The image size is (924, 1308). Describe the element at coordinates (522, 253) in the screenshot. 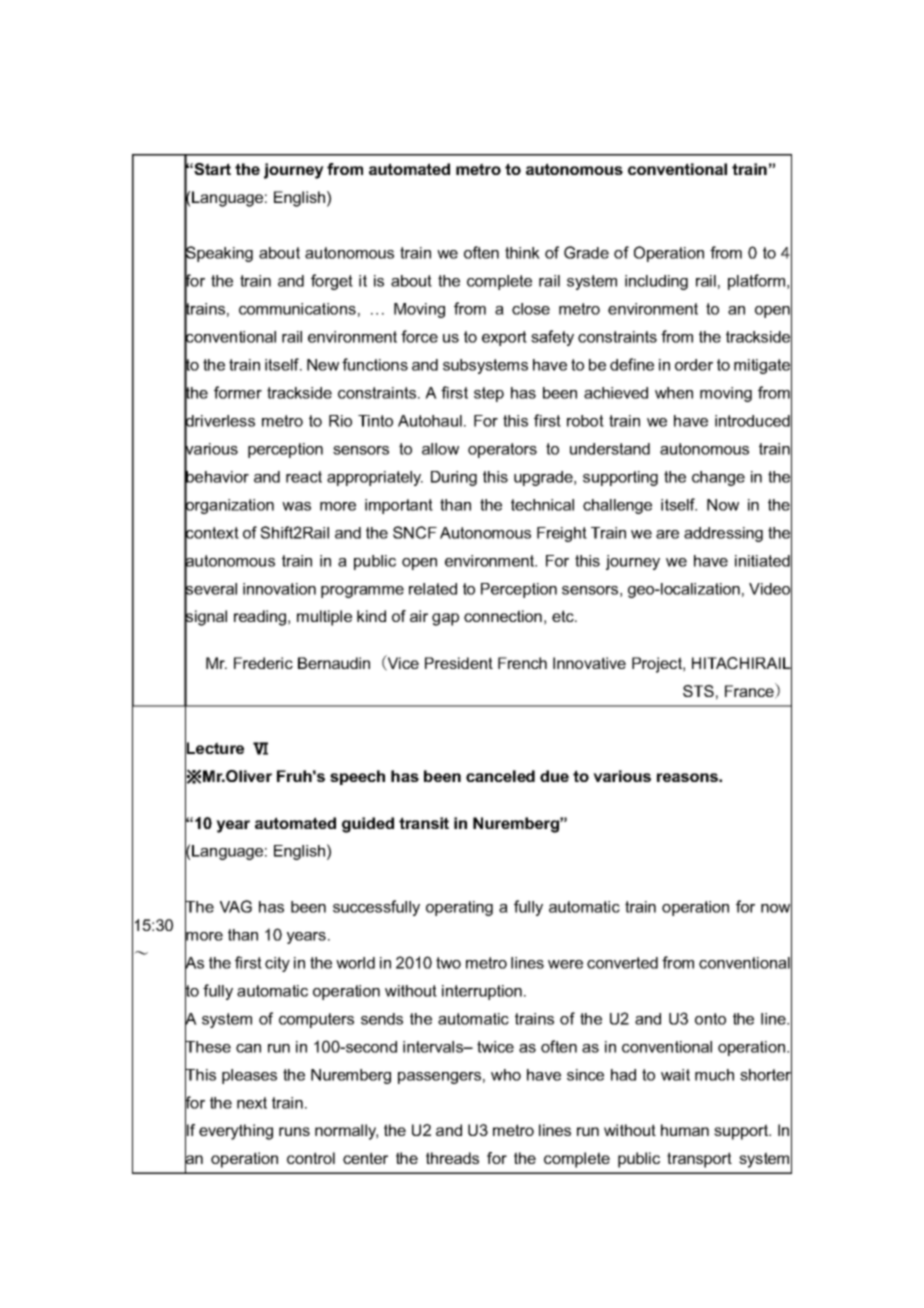

I see `think` at that location.
